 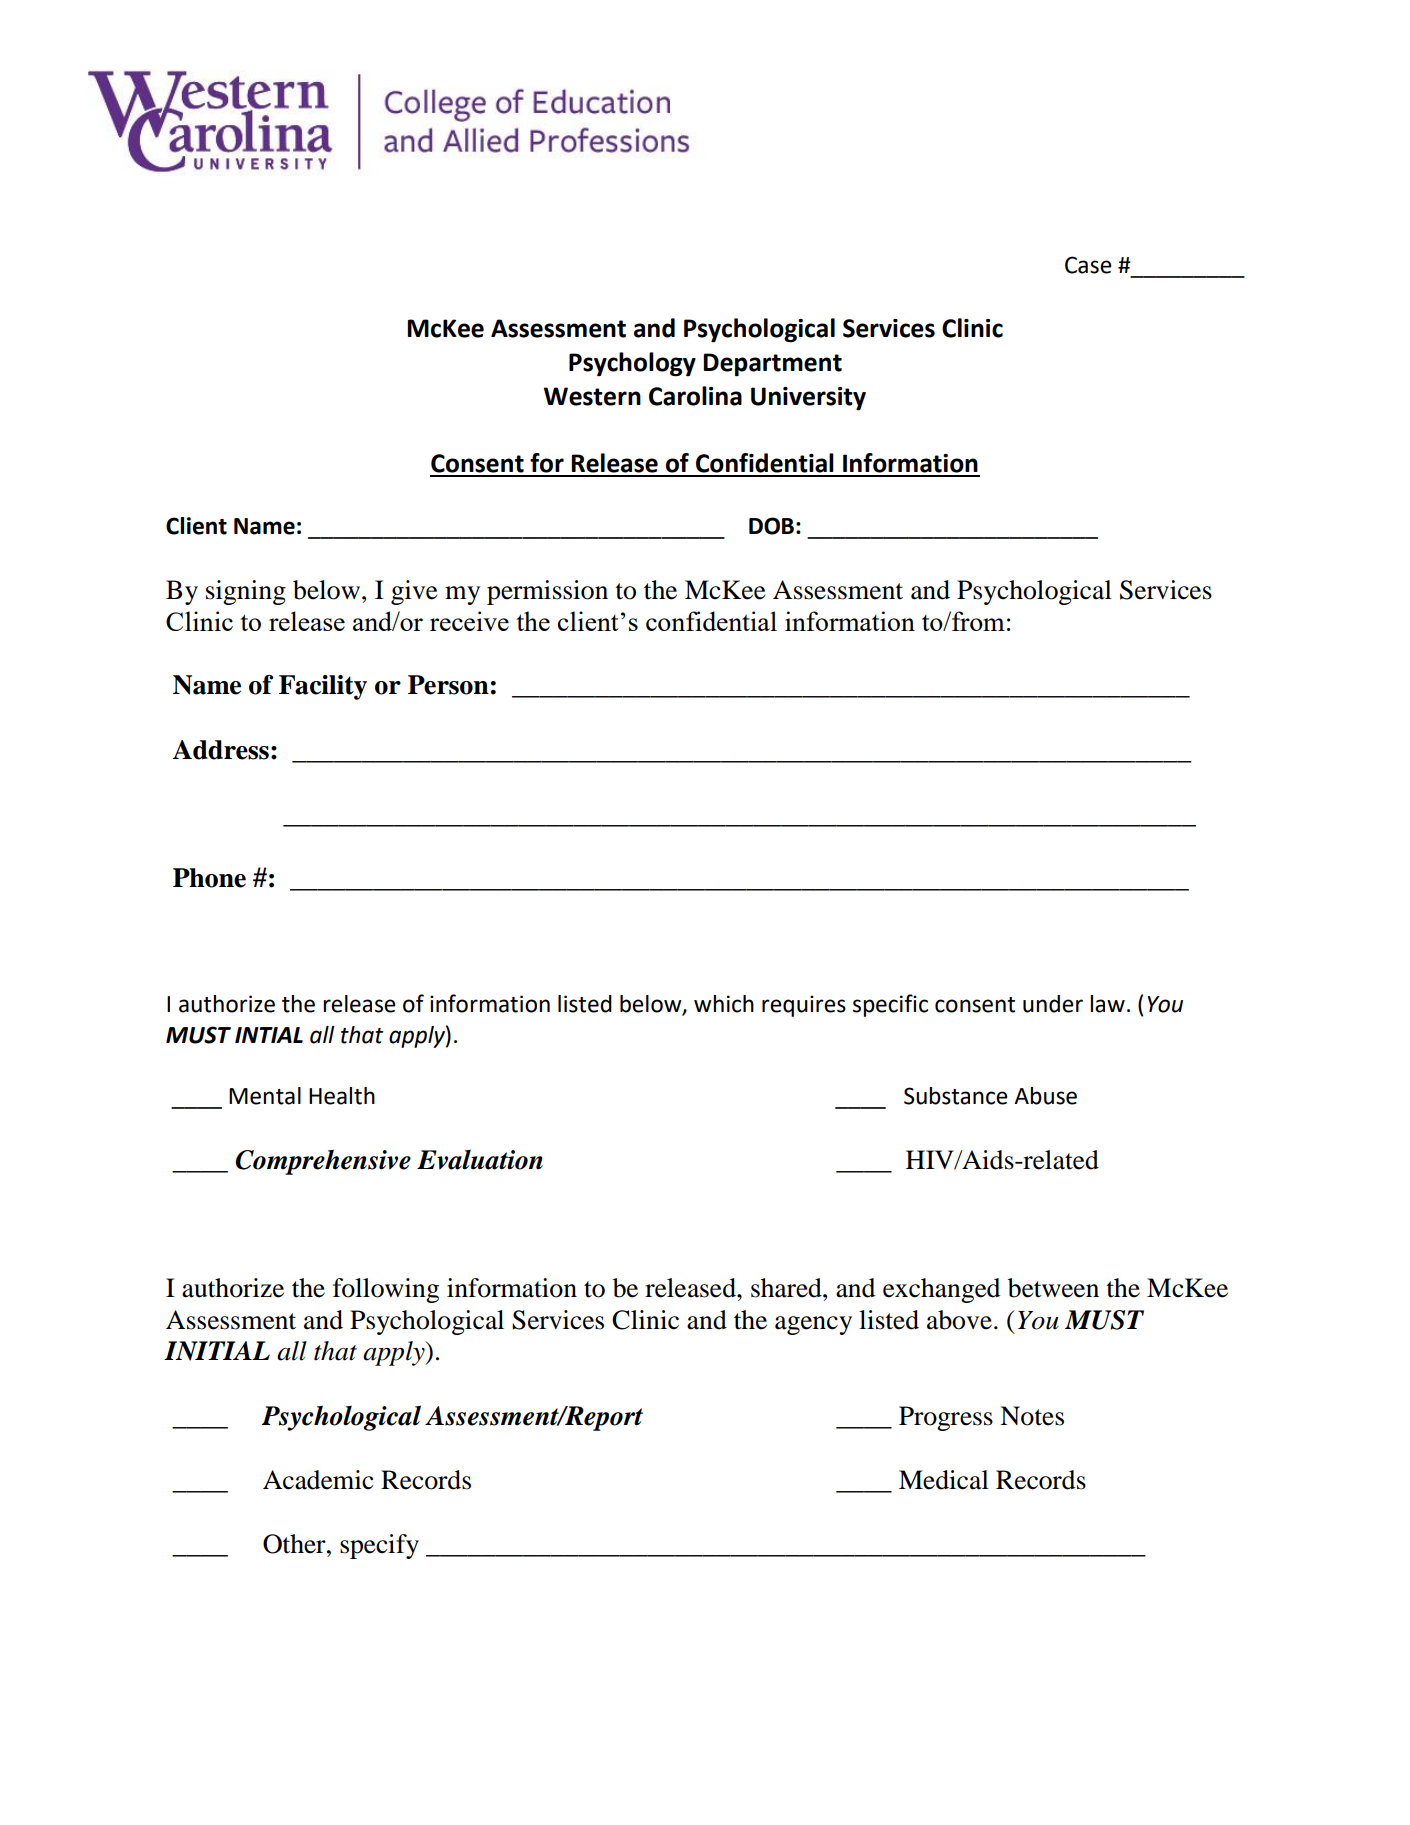 What do you see at coordinates (771, 526) in the image?
I see `DOB` at bounding box center [771, 526].
